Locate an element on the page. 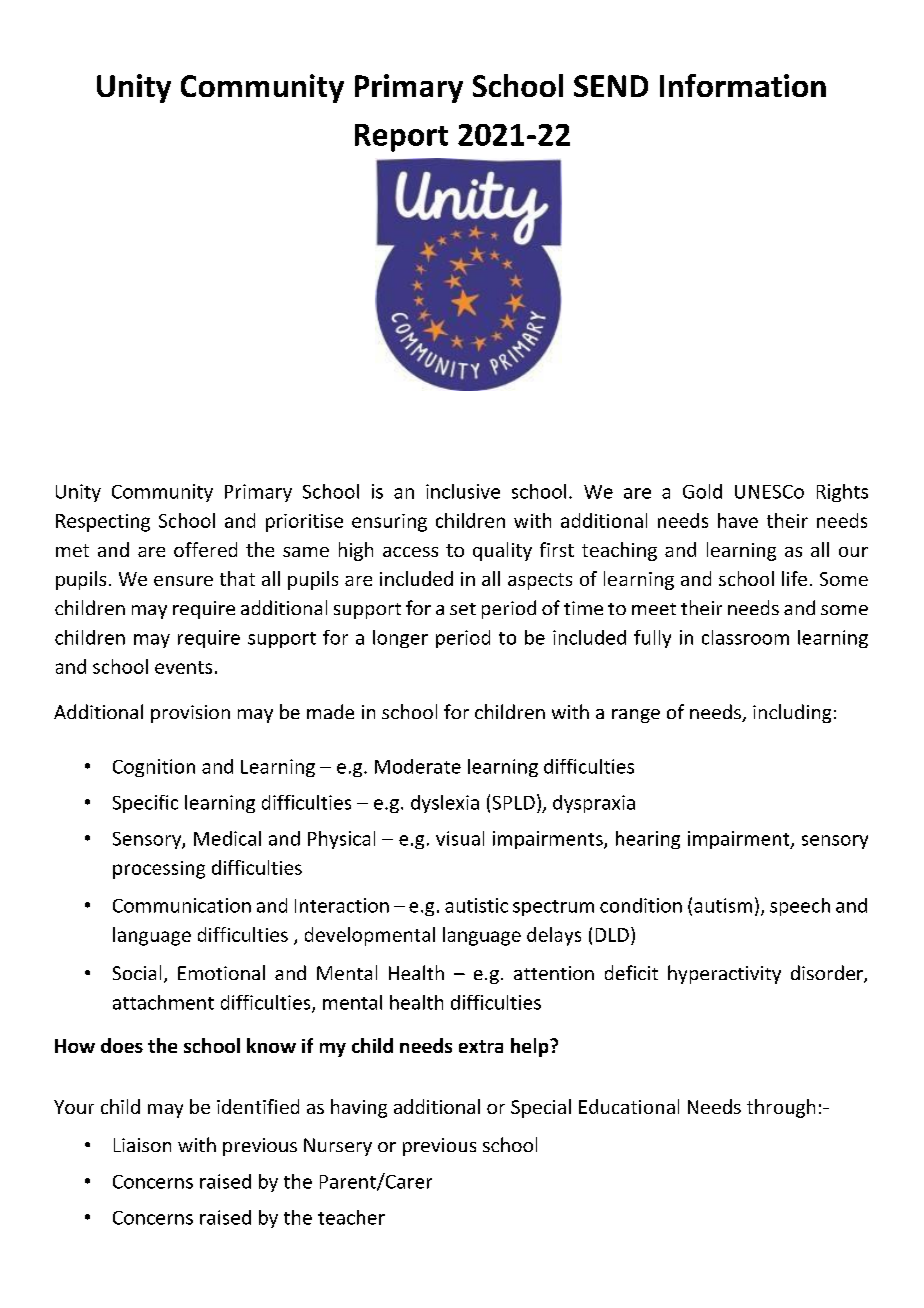 This image has width=924, height=1308. visual is located at coordinates (460, 838).
